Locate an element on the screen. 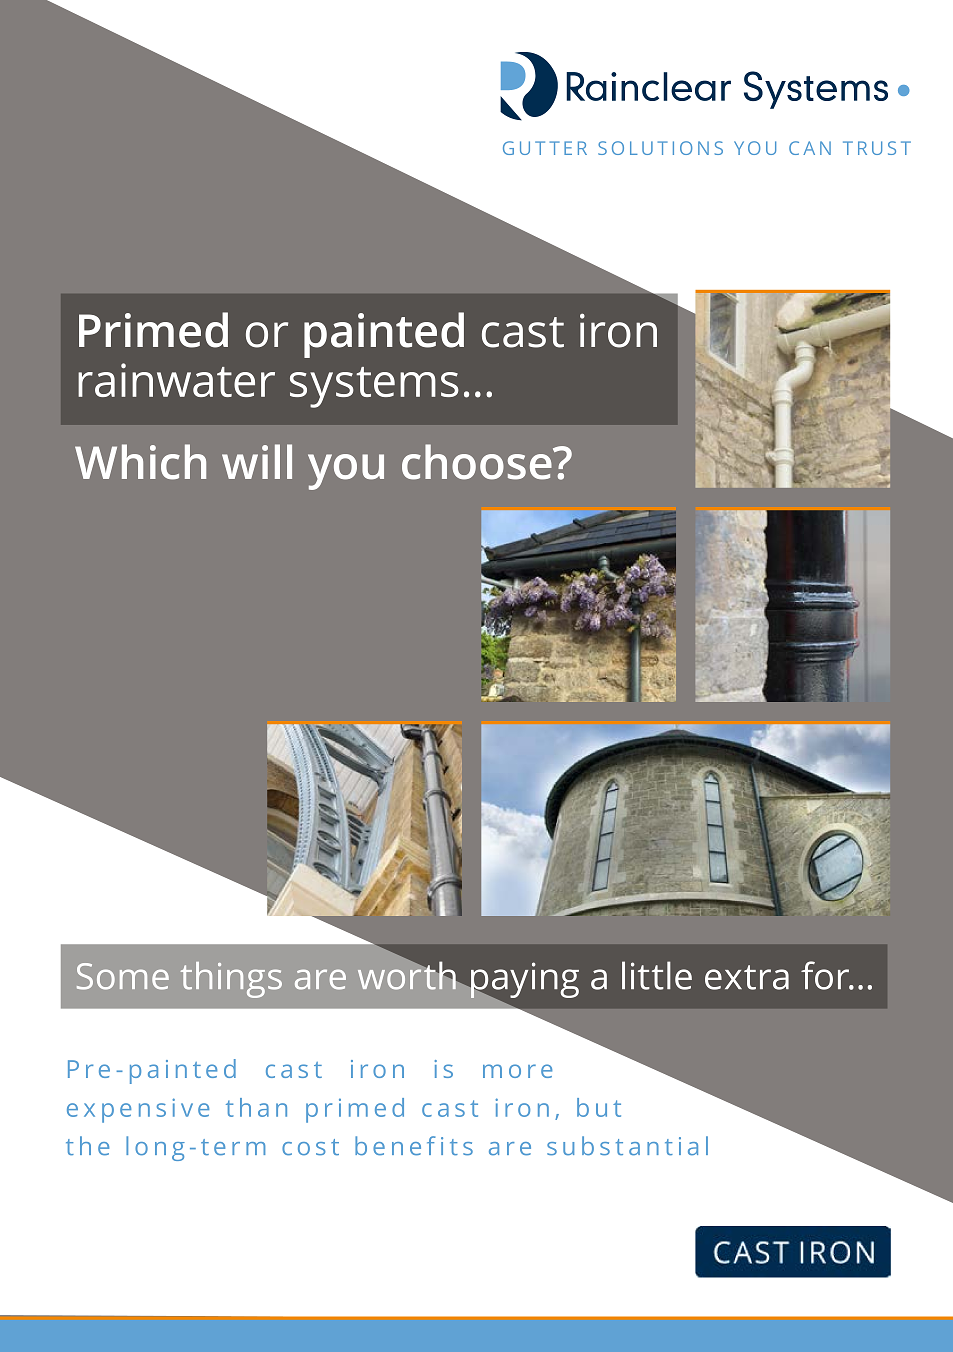 This screenshot has width=953, height=1352. extra is located at coordinates (747, 977).
